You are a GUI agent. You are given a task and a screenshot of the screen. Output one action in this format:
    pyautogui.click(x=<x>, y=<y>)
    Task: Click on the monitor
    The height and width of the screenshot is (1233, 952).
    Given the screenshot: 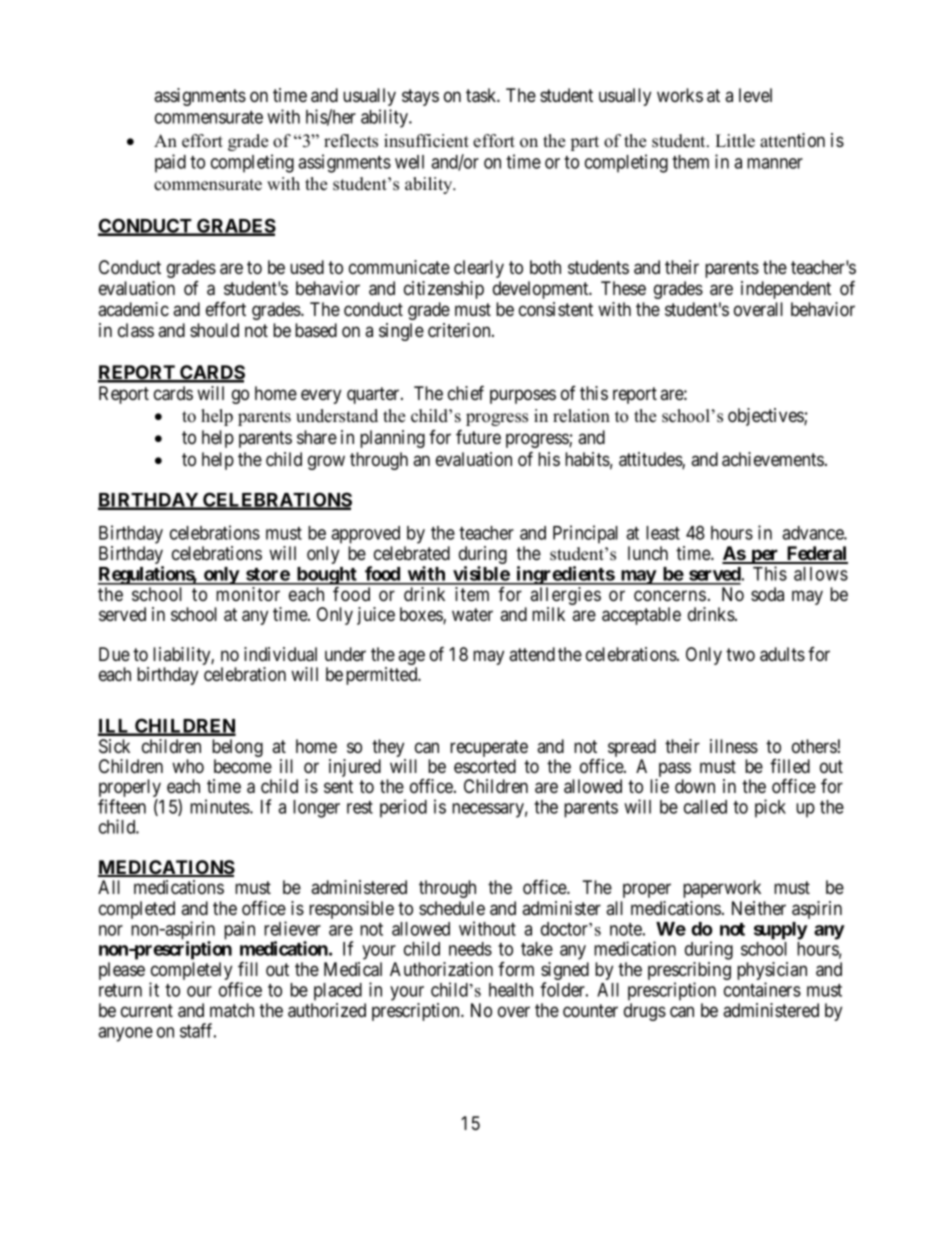 What is the action you would take?
    pyautogui.click(x=248, y=594)
